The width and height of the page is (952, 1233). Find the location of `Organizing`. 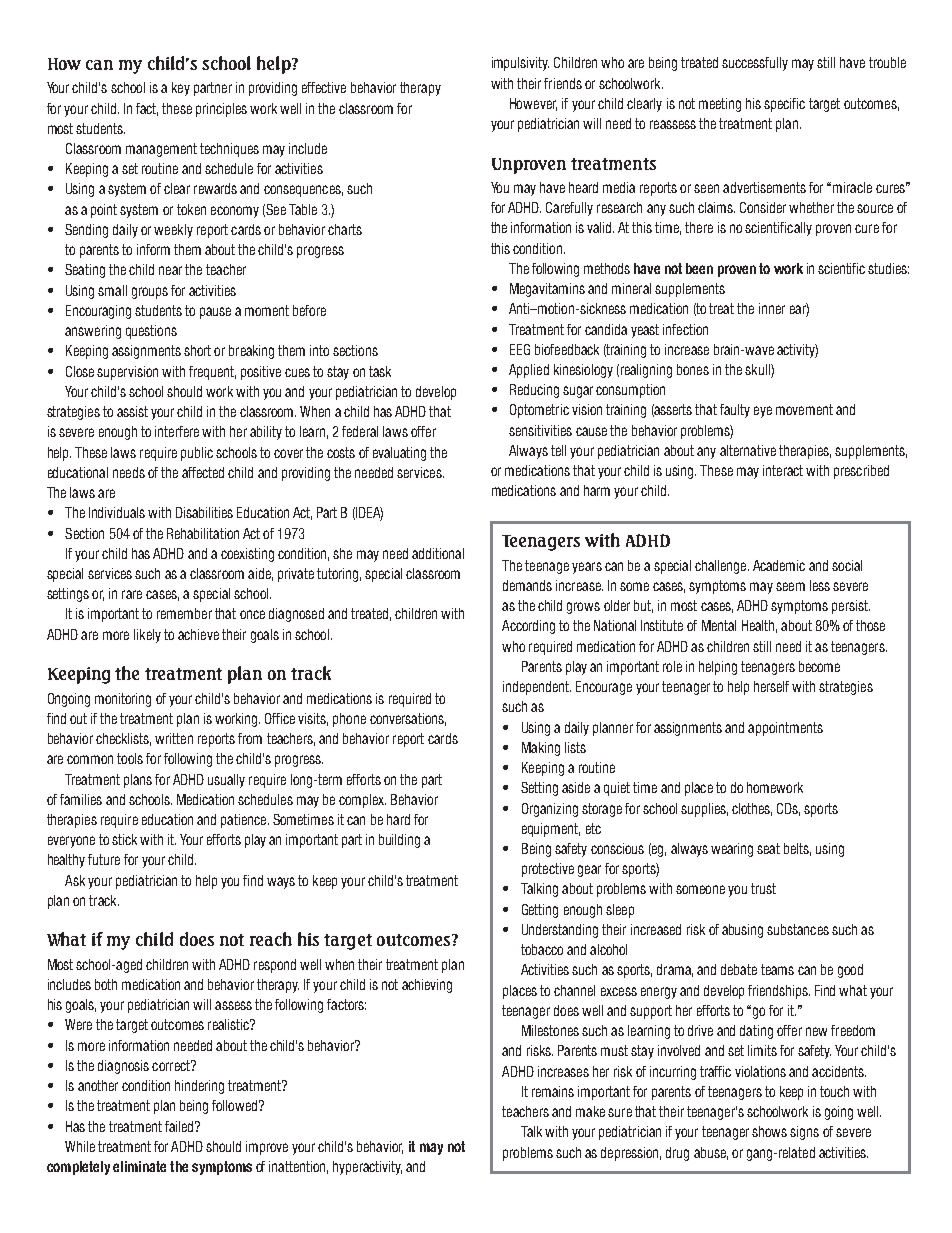

Organizing is located at coordinates (550, 810).
